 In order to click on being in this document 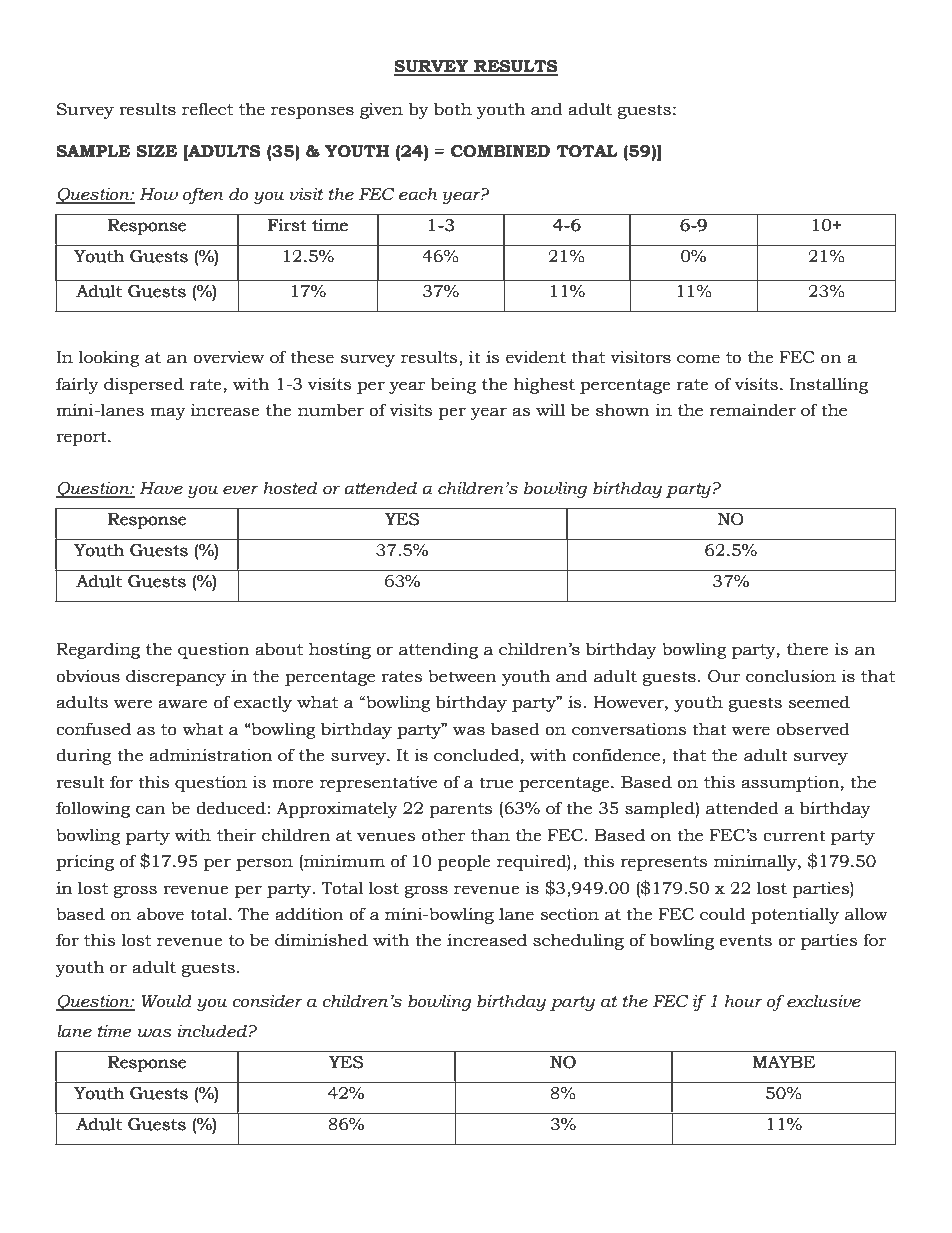, I will do `click(453, 385)`.
